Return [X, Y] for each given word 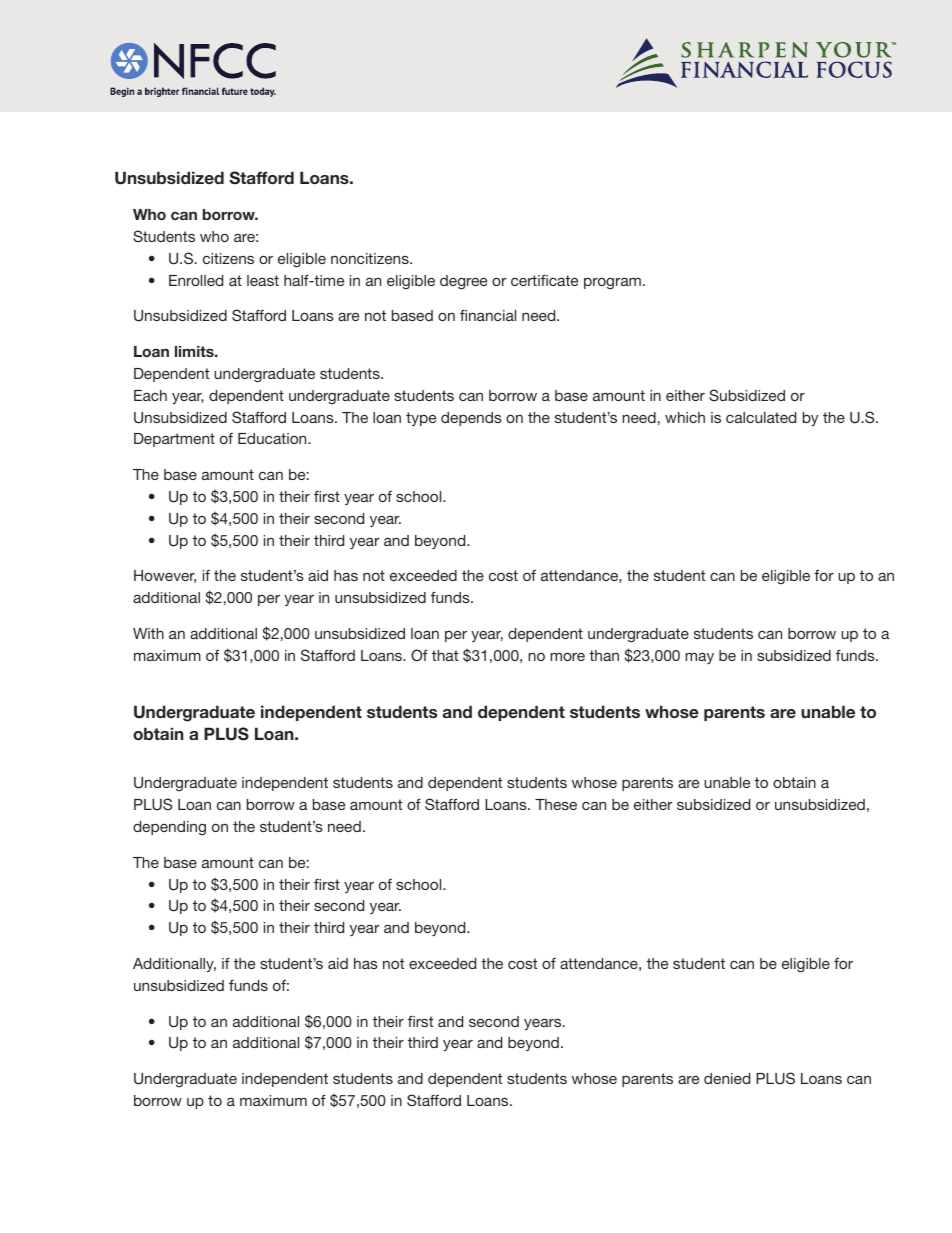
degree [463, 282]
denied [727, 1078]
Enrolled [196, 280]
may [699, 658]
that [445, 655]
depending [169, 828]
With [148, 633]
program [612, 284]
